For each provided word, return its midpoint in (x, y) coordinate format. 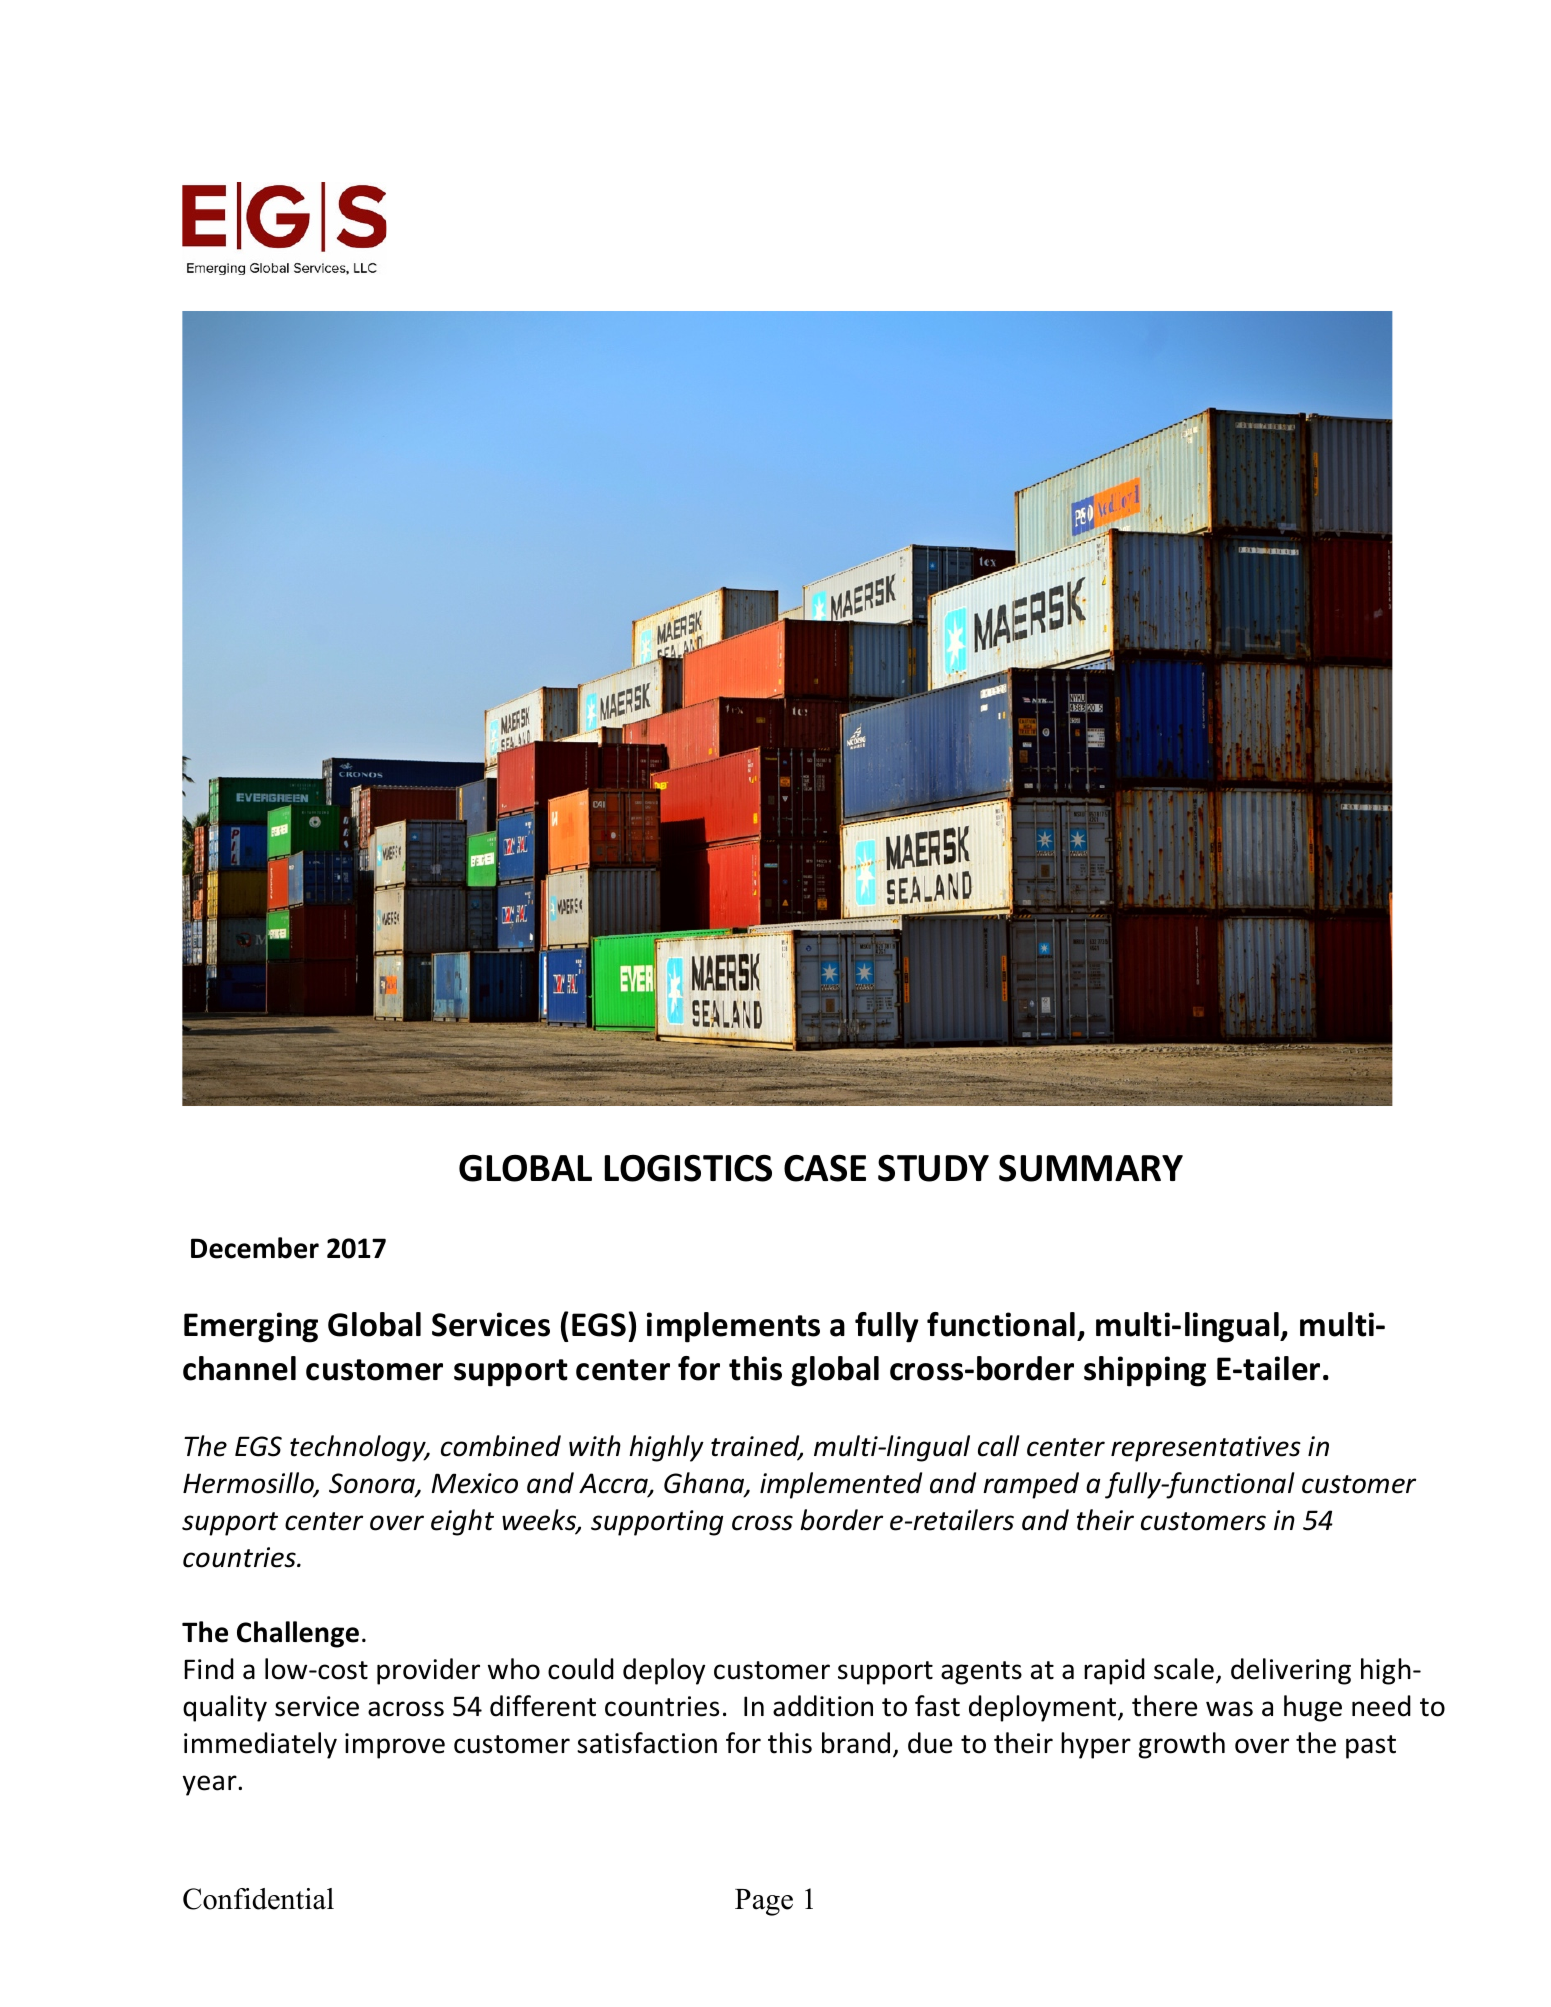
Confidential (258, 1899)
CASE (825, 1168)
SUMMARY (1091, 1168)
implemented (841, 1485)
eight (462, 1522)
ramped (1031, 1485)
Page (764, 1902)
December (255, 1248)
